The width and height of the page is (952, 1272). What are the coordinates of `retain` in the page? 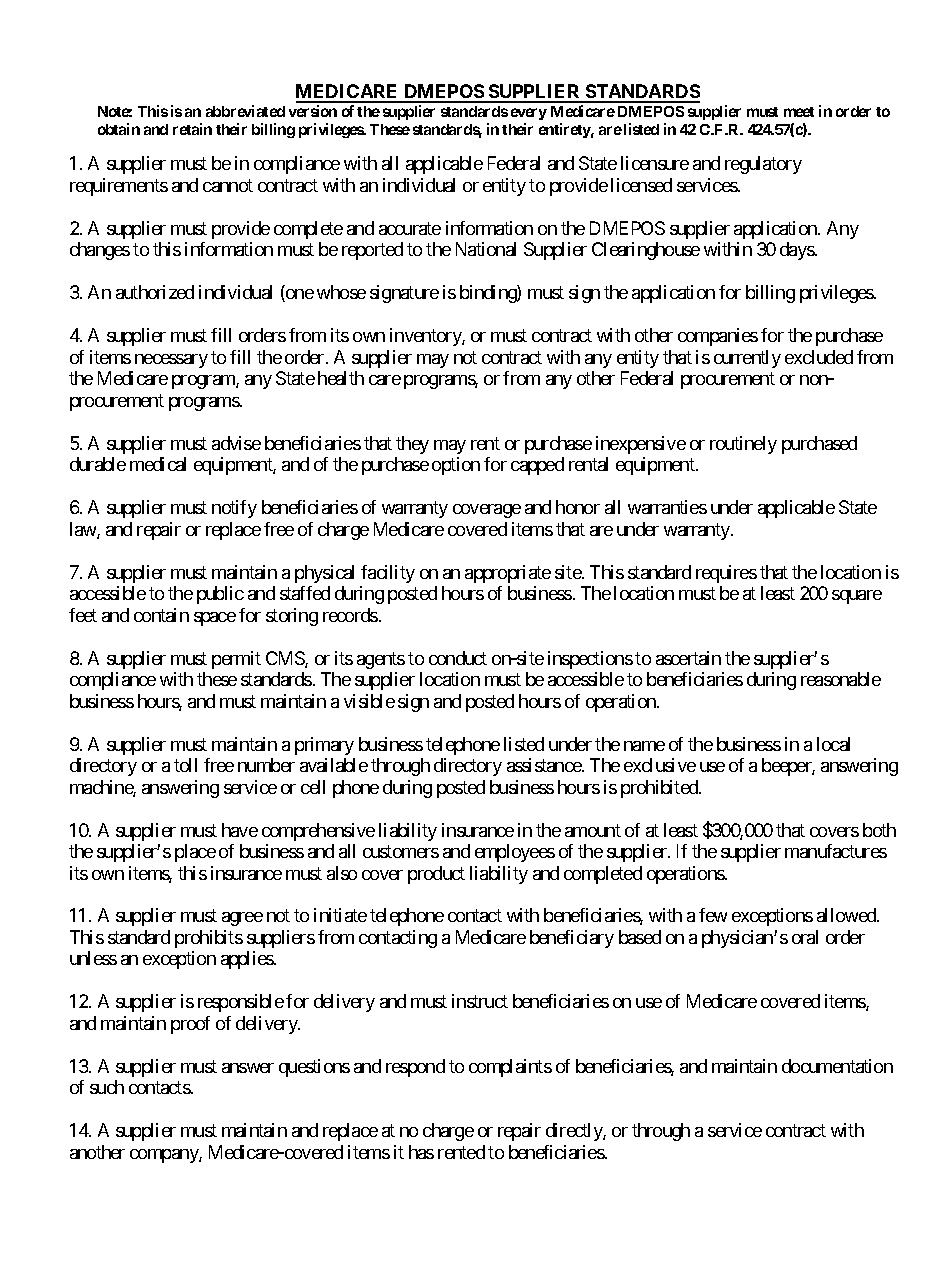 It's located at (192, 129).
